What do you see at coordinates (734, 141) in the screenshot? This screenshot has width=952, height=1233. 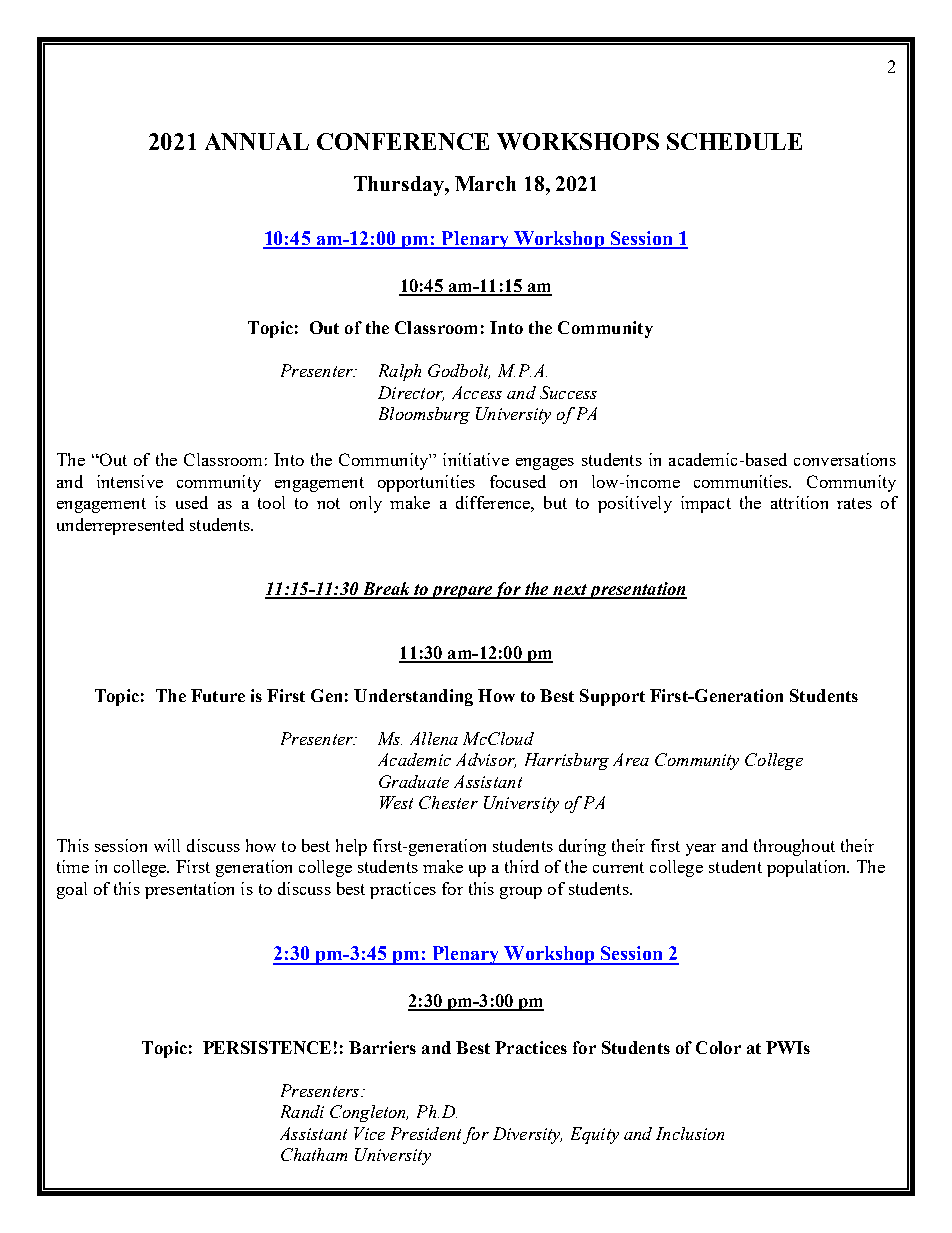 I see `SCHEDULE` at bounding box center [734, 141].
